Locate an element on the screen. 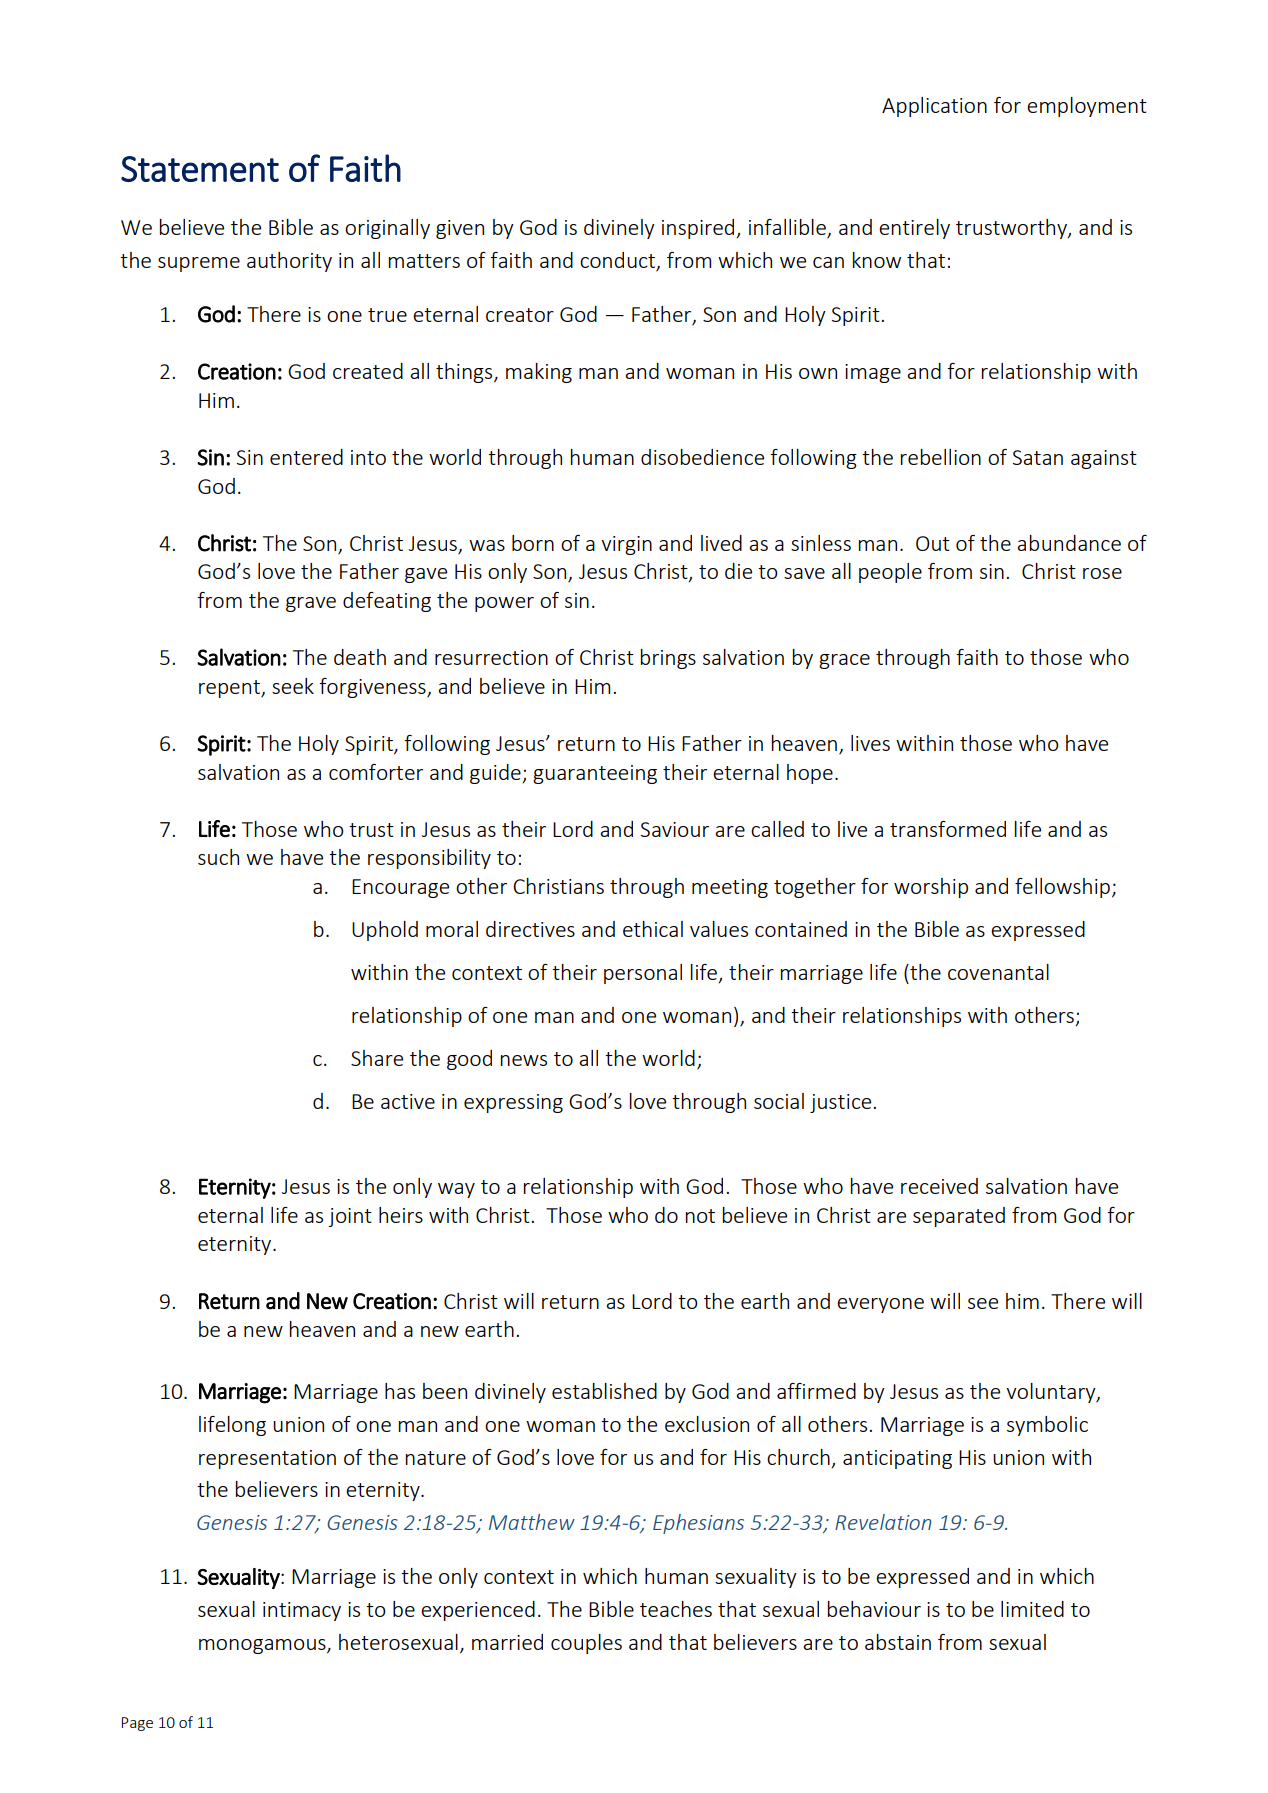 The height and width of the screenshot is (1793, 1268). separated is located at coordinates (959, 1217).
